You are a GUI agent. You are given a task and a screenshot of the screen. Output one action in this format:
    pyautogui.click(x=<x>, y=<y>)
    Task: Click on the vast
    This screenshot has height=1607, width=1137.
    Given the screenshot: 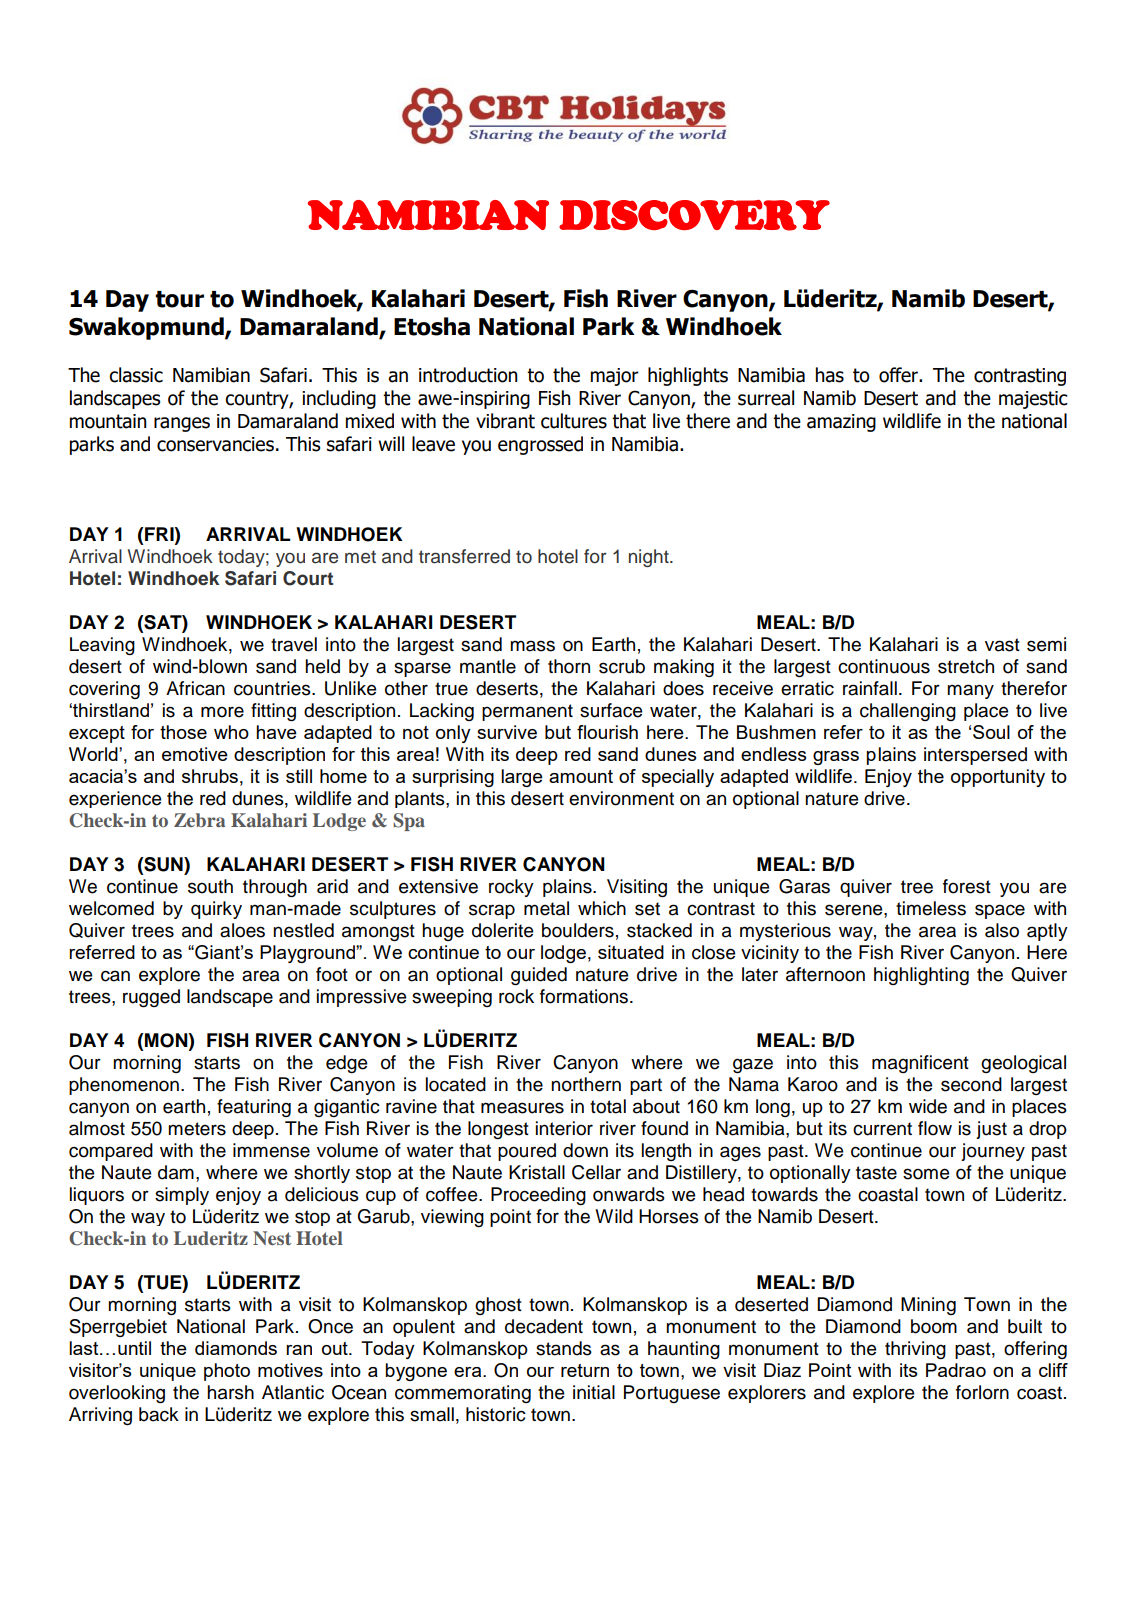 What is the action you would take?
    pyautogui.click(x=1002, y=645)
